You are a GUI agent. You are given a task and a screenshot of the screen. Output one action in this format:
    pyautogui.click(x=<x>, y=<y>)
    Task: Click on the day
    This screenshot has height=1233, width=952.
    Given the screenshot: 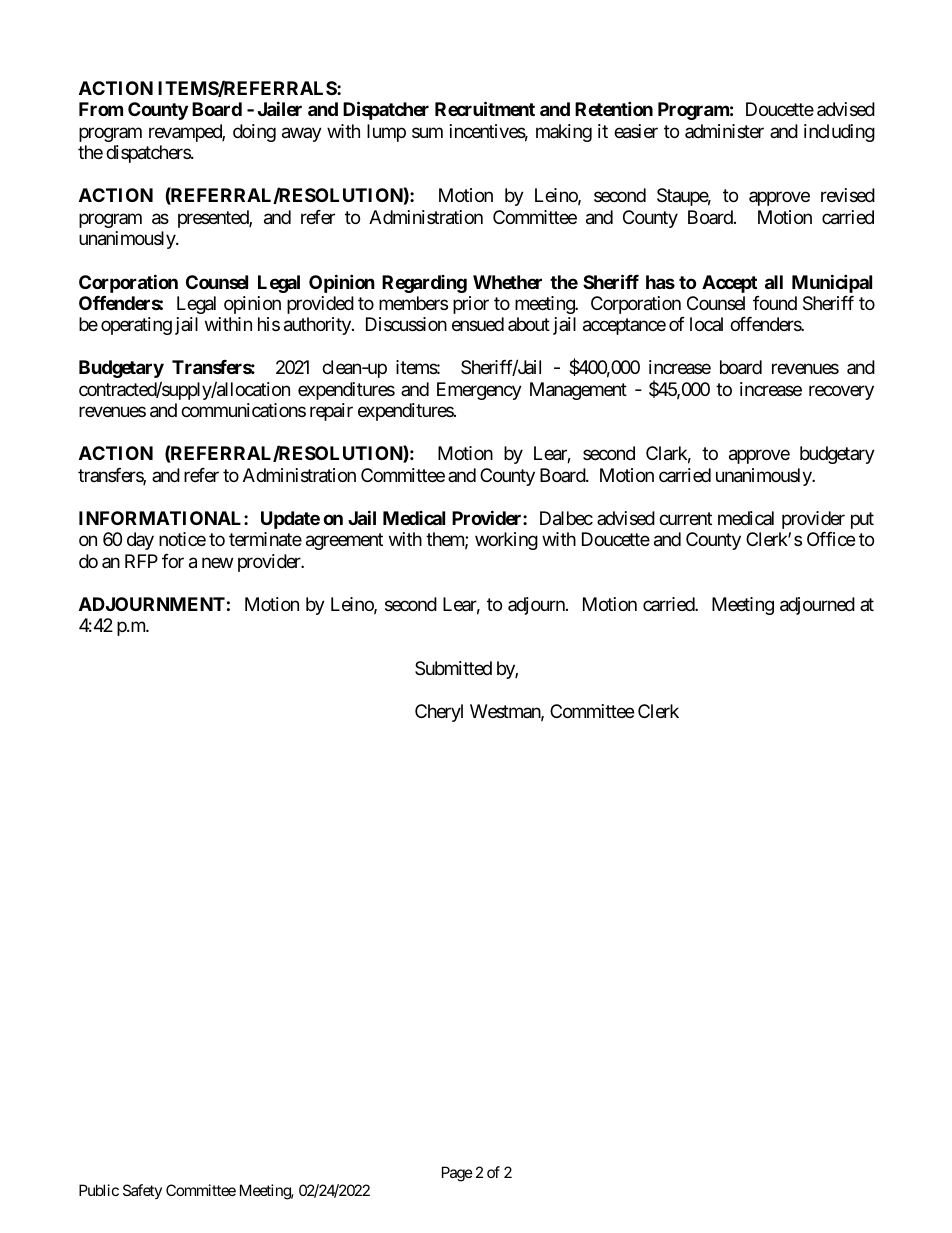 What is the action you would take?
    pyautogui.click(x=140, y=541)
